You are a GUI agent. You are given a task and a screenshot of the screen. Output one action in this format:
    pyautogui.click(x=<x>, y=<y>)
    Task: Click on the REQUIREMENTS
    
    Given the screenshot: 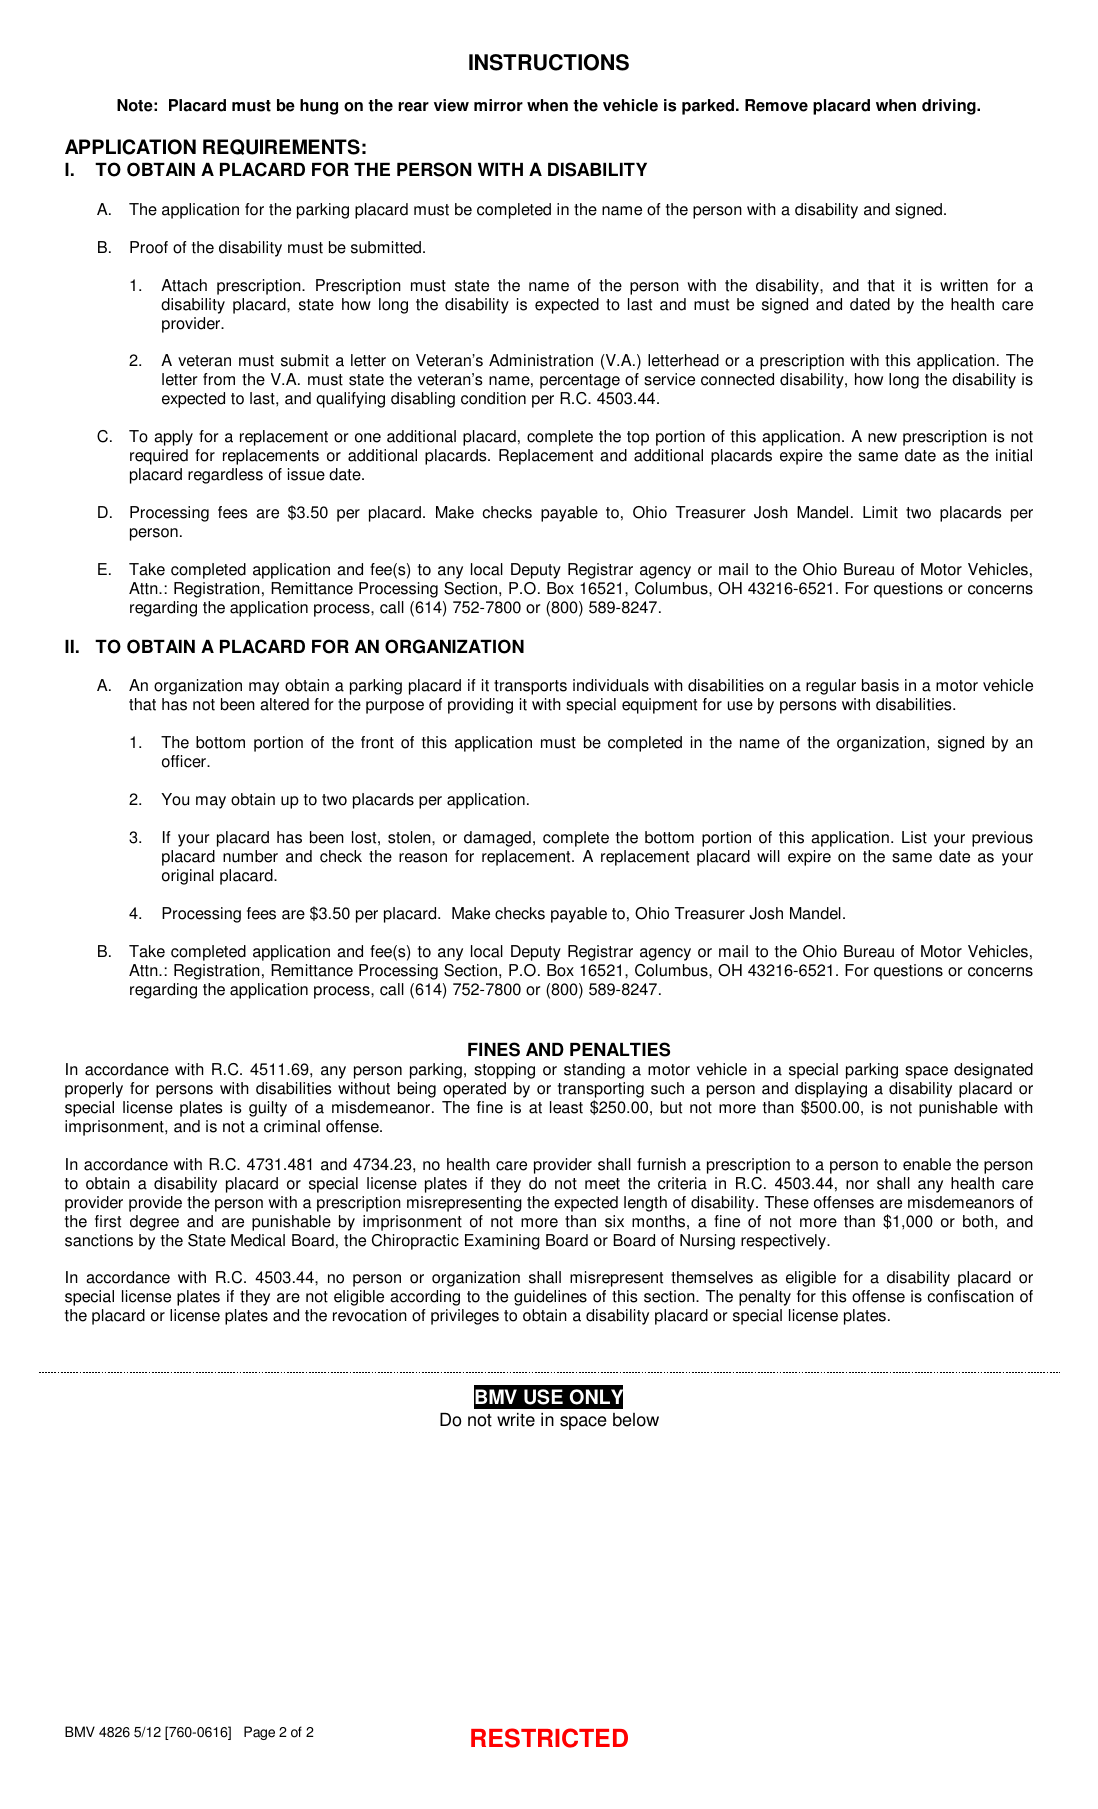 What is the action you would take?
    pyautogui.click(x=281, y=147)
